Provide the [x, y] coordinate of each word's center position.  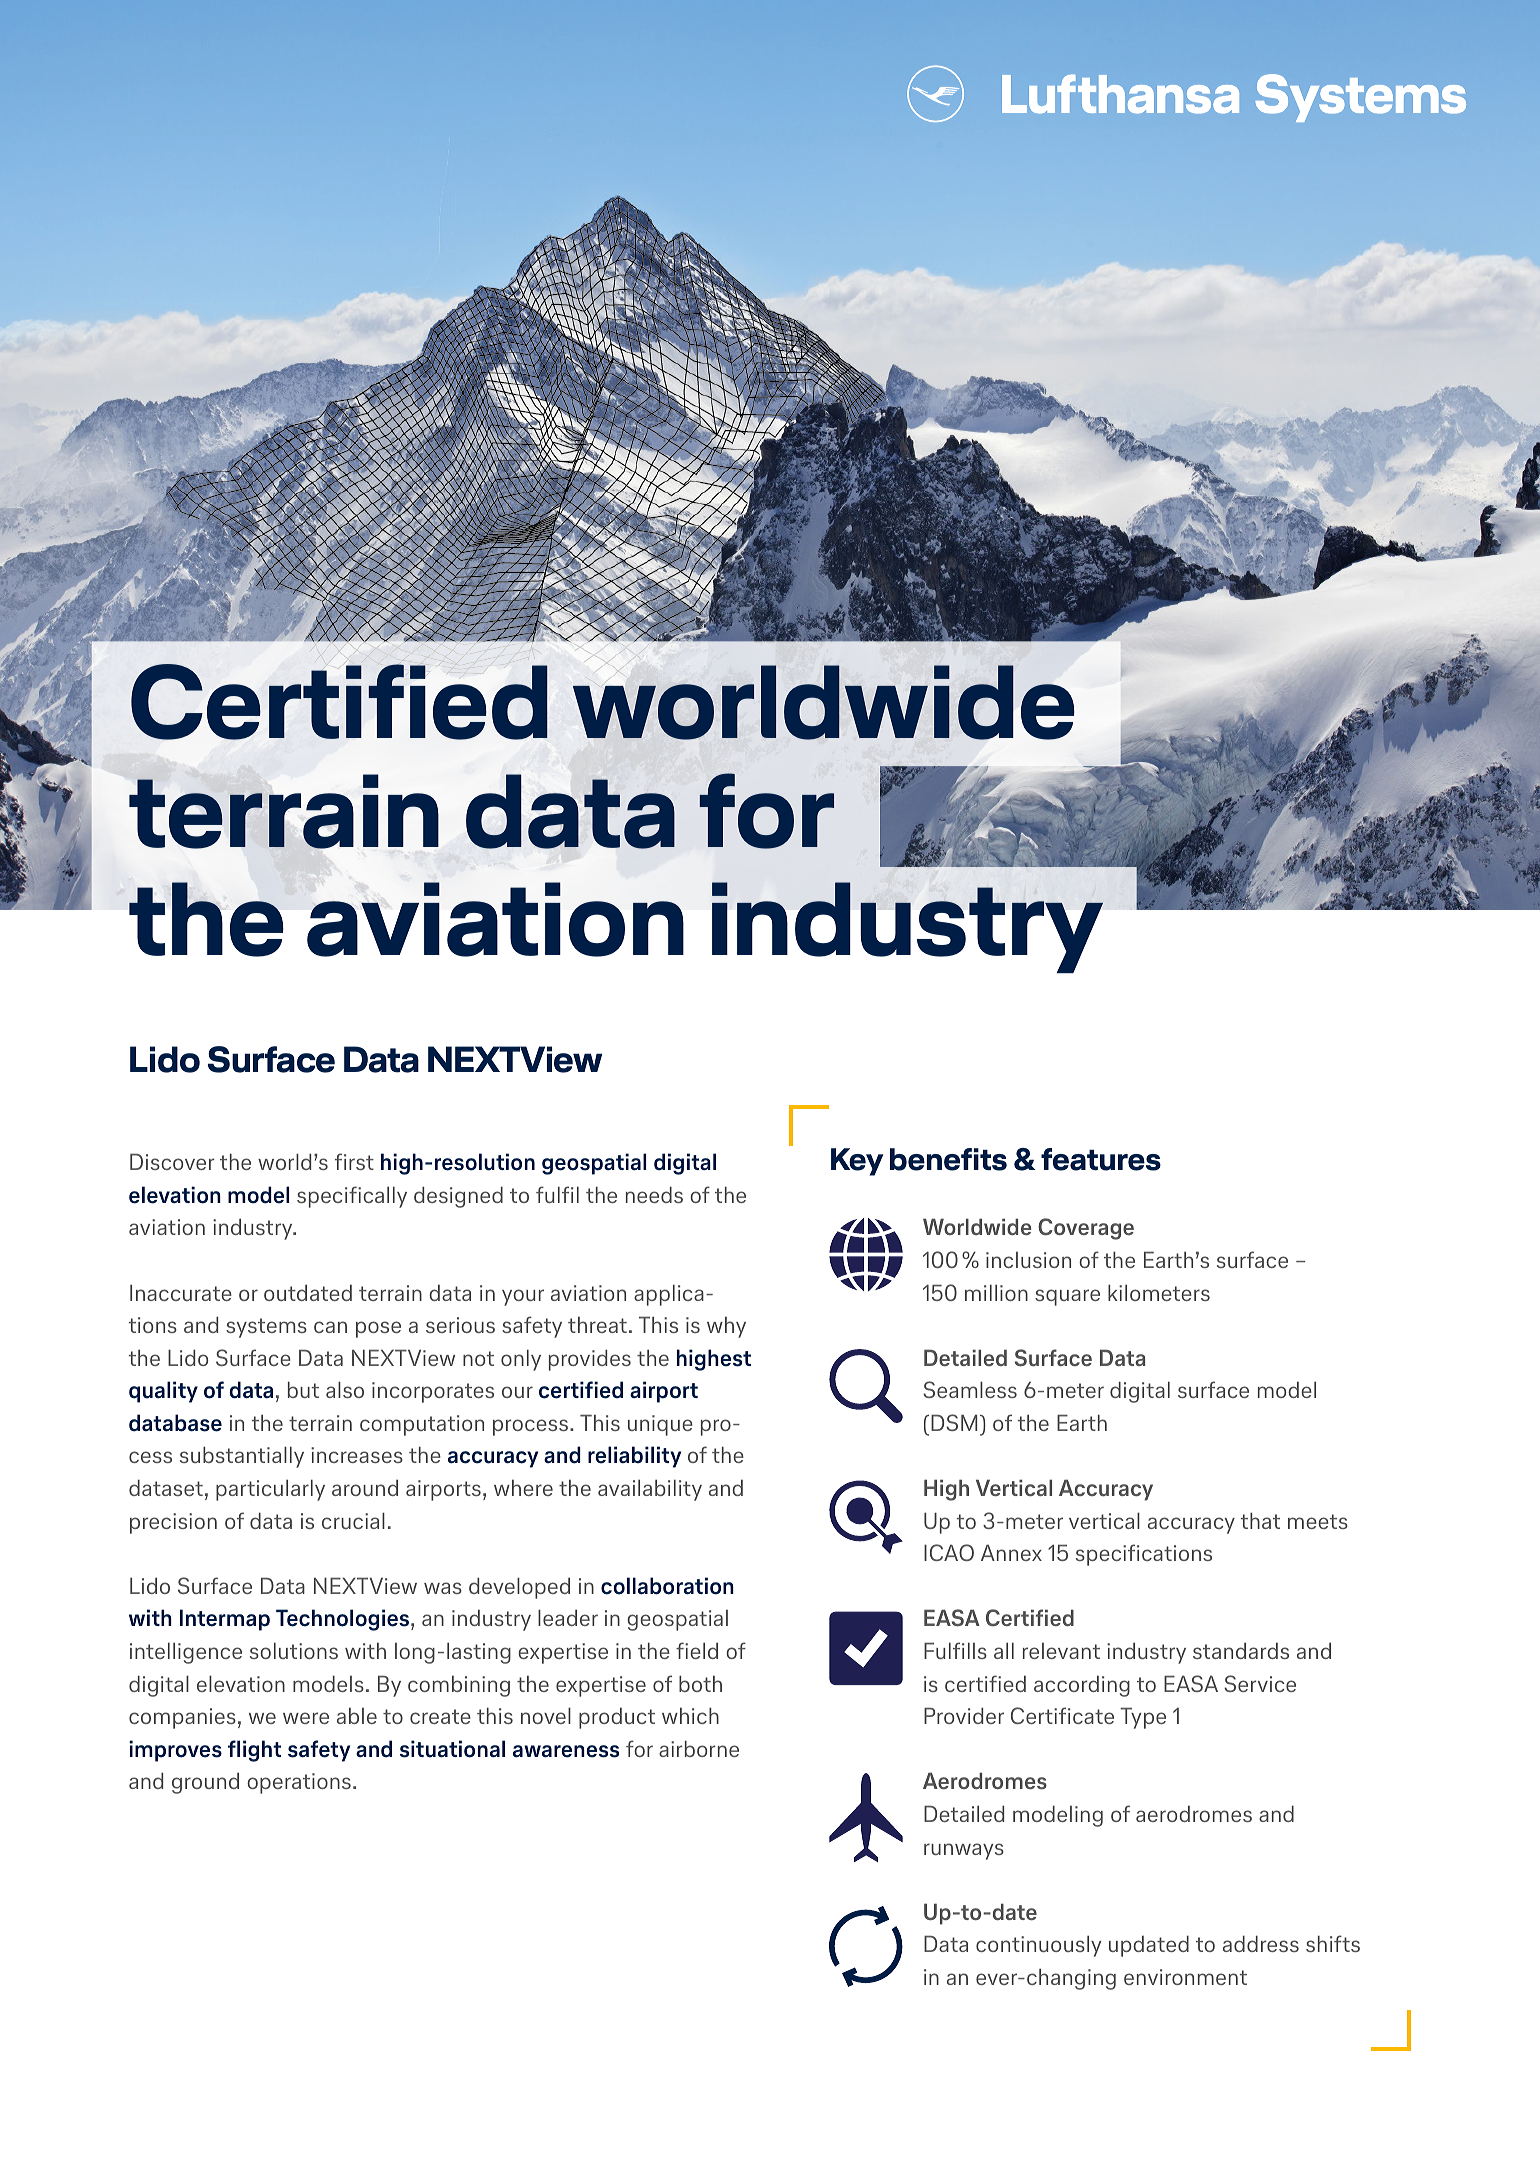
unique [660, 1425]
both [700, 1683]
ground [205, 1783]
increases [357, 1455]
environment [1185, 1977]
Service [1260, 1683]
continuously [1038, 1946]
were [306, 1718]
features [1101, 1159]
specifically [352, 1197]
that [1260, 1520]
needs [654, 1194]
